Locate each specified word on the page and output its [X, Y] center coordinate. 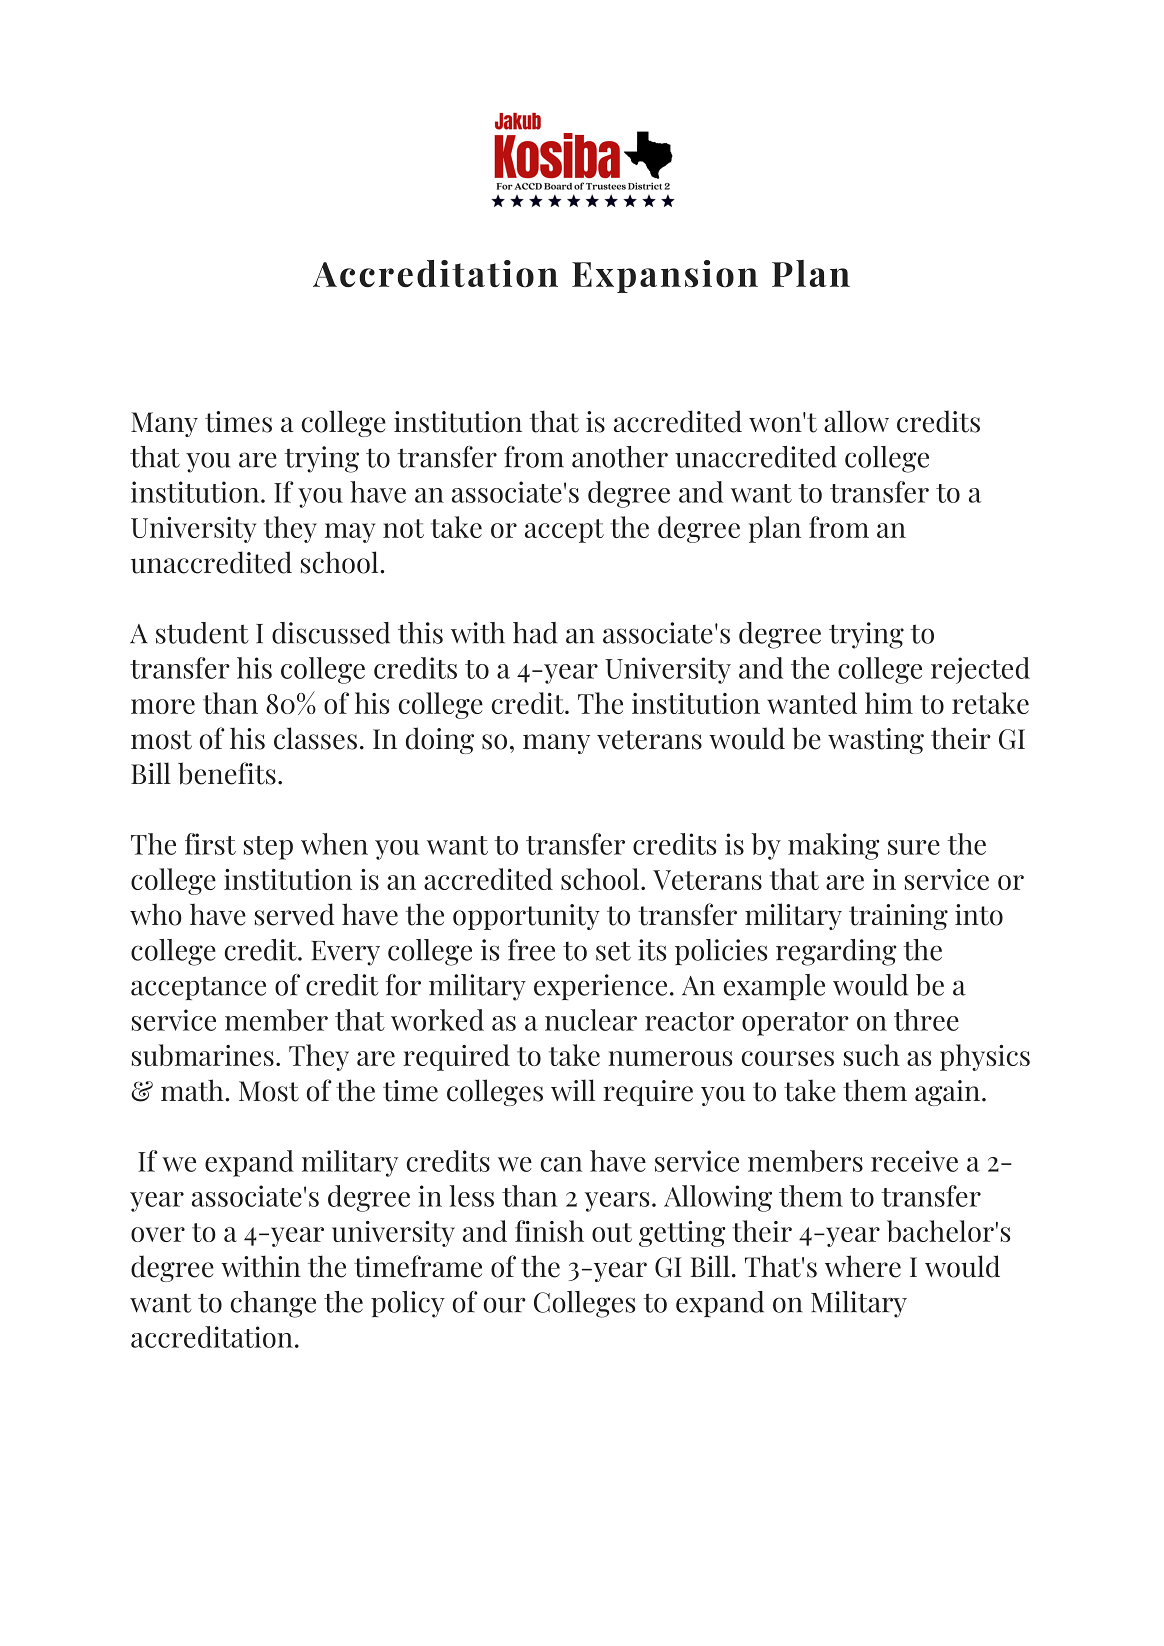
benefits [227, 773]
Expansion [665, 276]
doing [440, 740]
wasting [876, 741]
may [350, 533]
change [273, 1304]
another [620, 457]
